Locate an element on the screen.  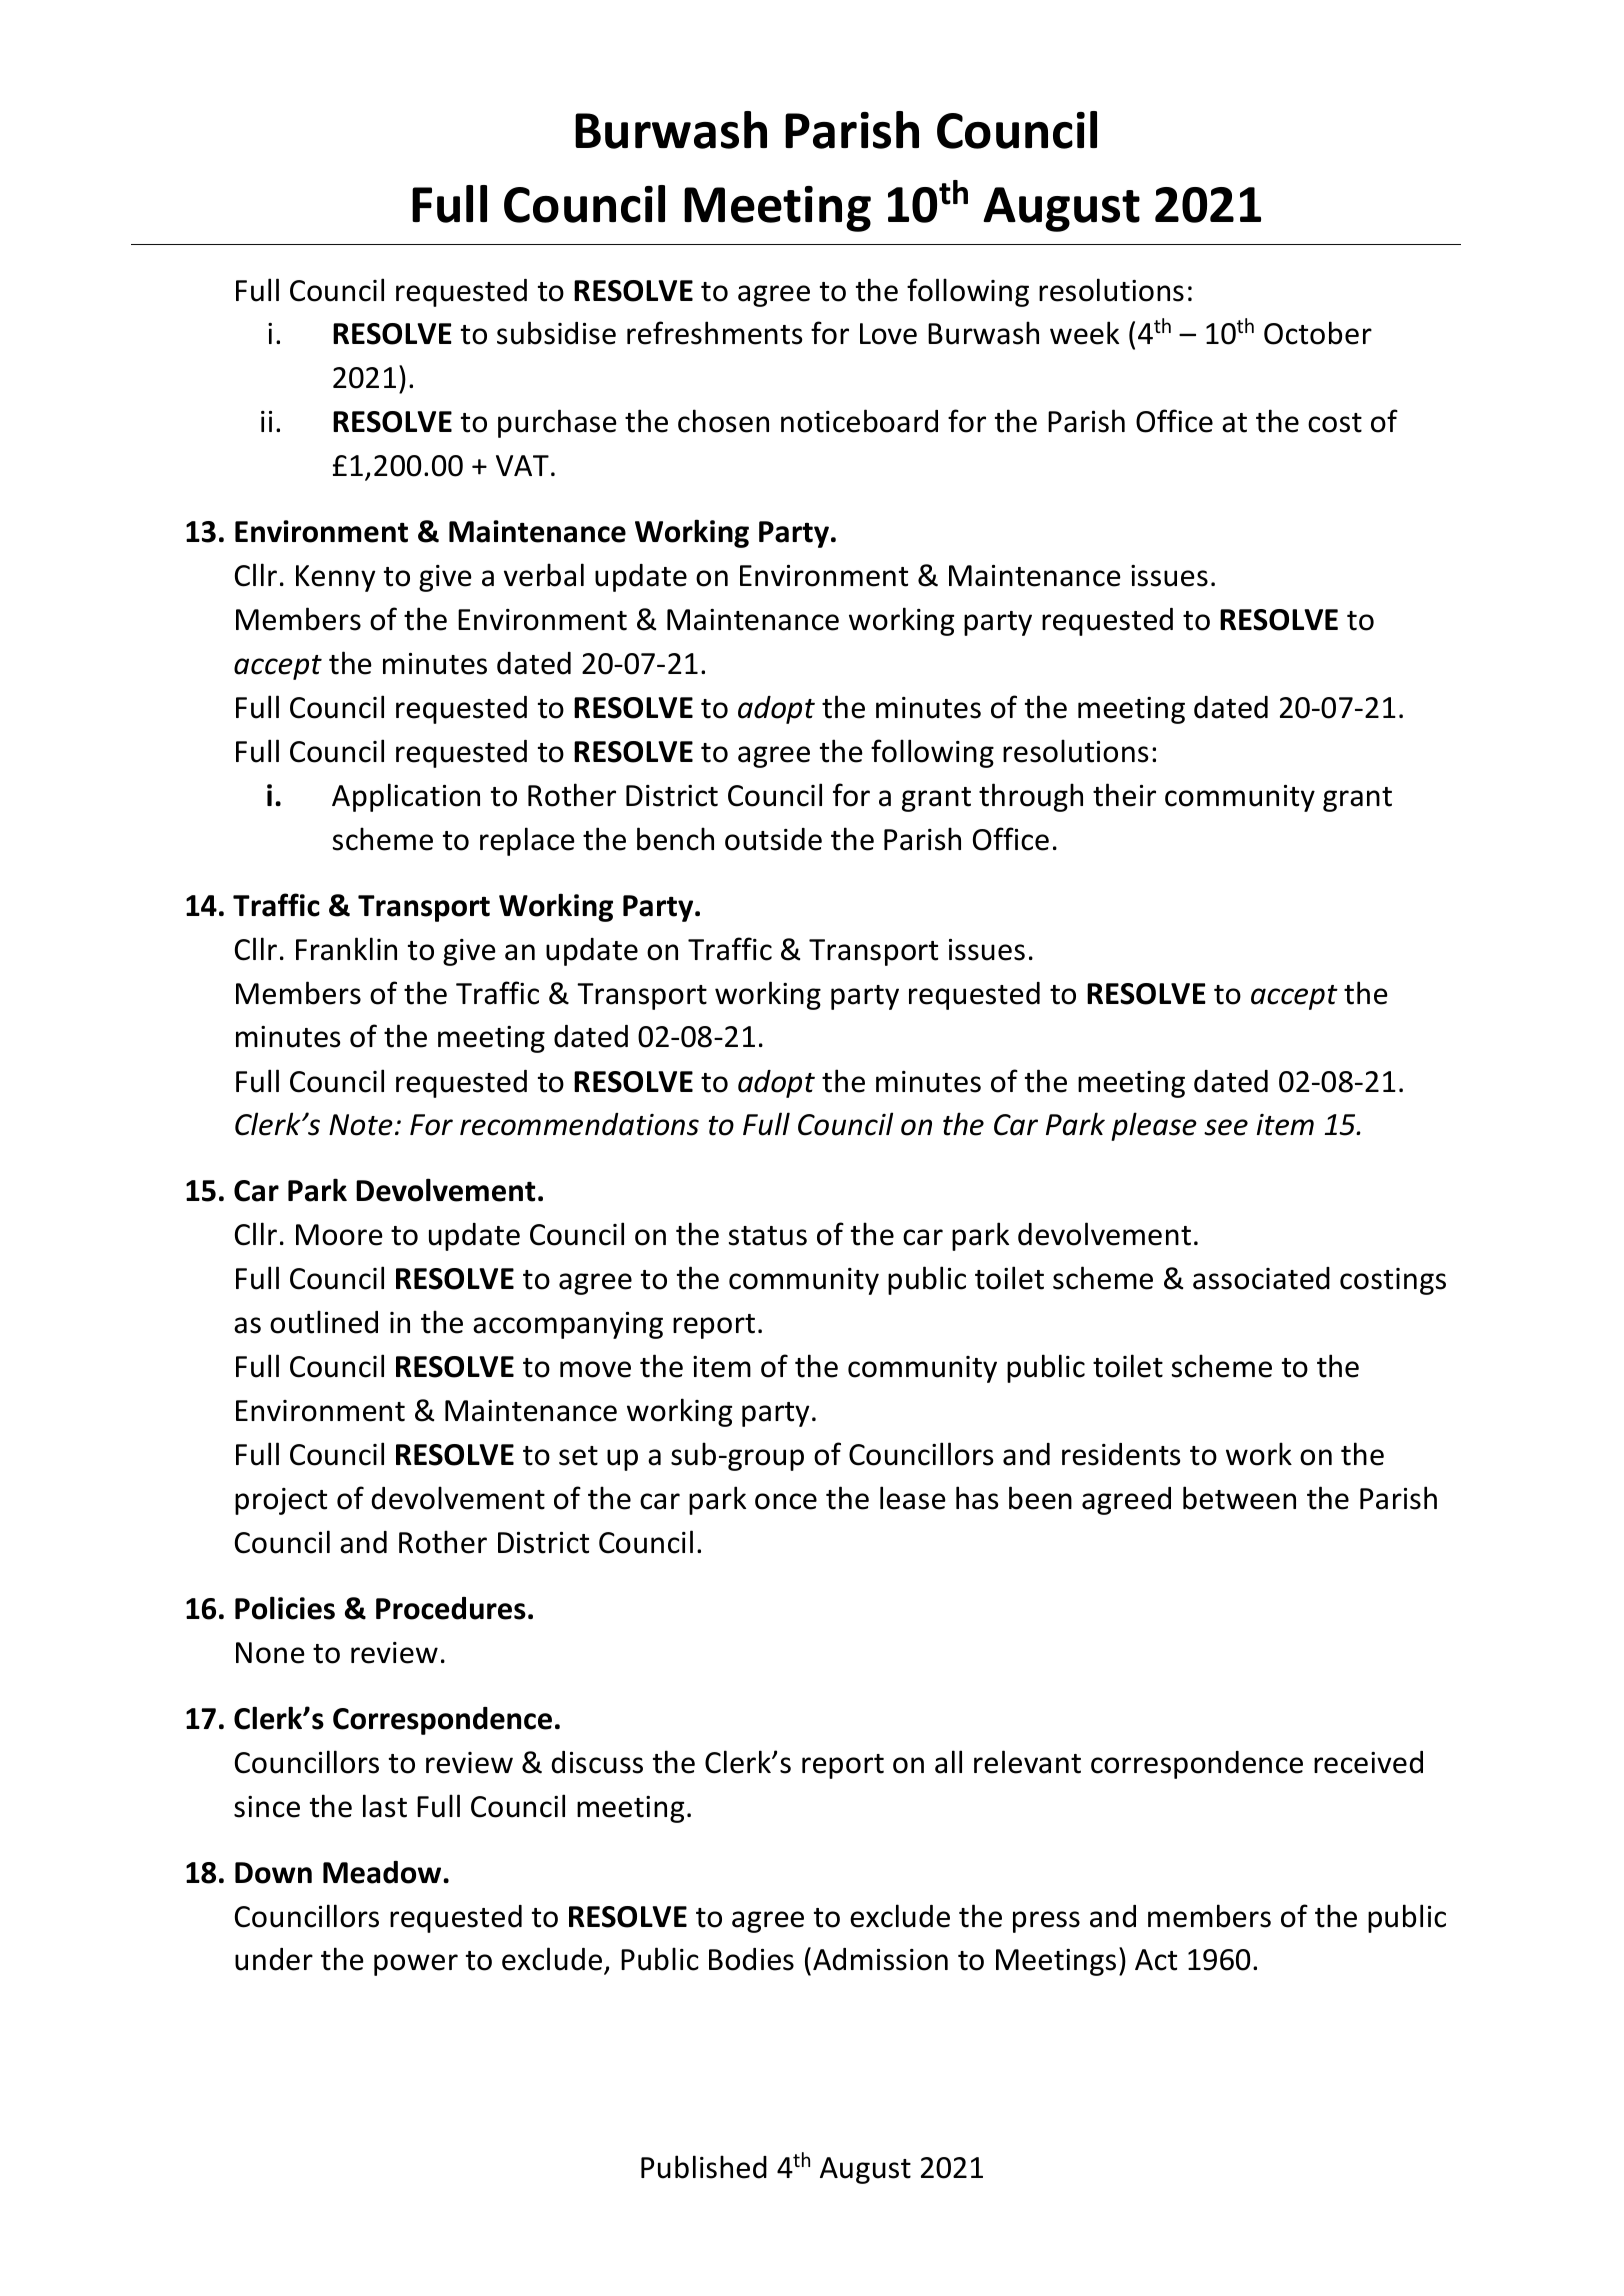
VAT is located at coordinates (522, 465).
